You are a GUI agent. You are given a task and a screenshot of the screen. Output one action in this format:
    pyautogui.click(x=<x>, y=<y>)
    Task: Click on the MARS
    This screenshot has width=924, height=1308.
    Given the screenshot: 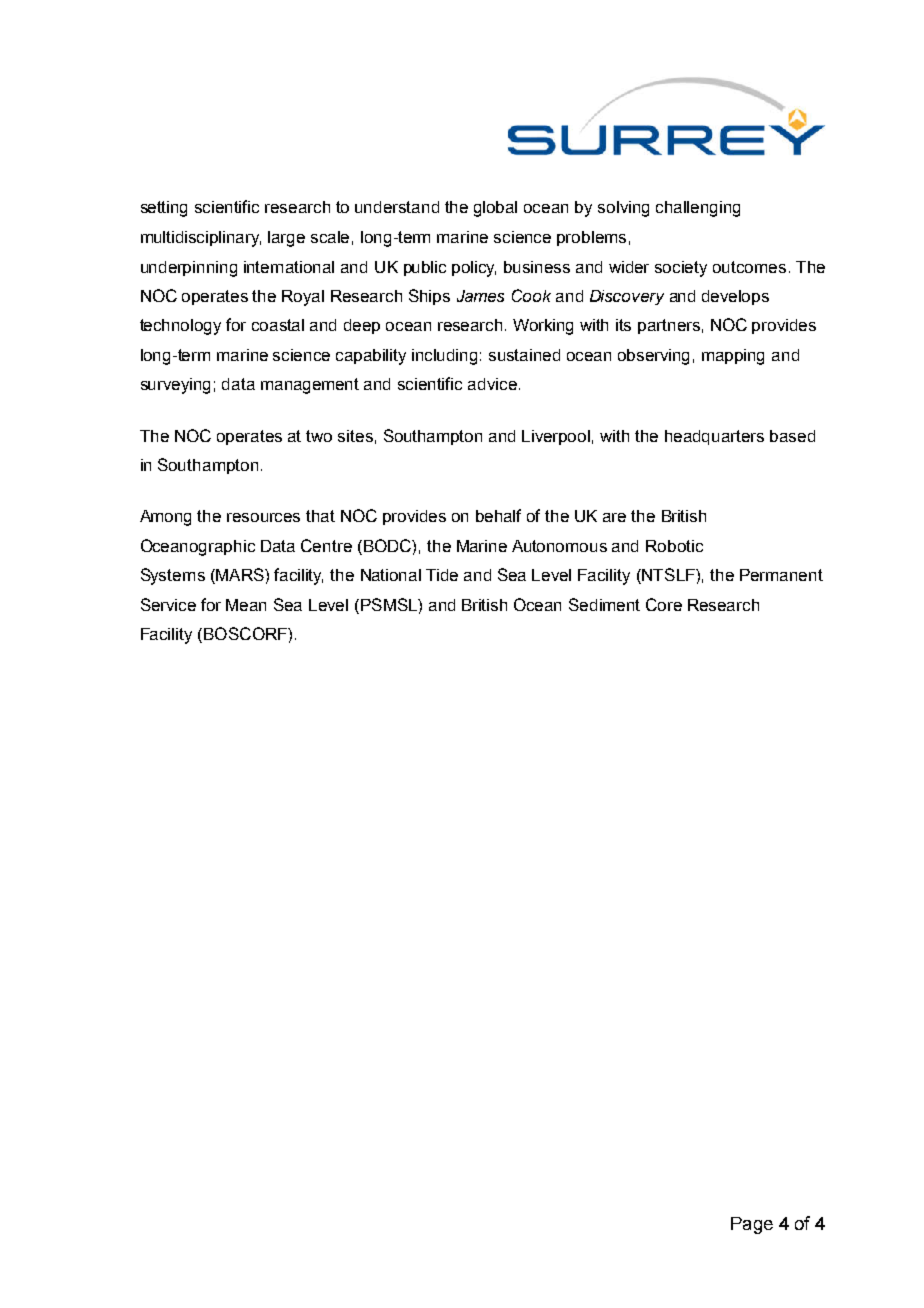 What is the action you would take?
    pyautogui.click(x=240, y=576)
